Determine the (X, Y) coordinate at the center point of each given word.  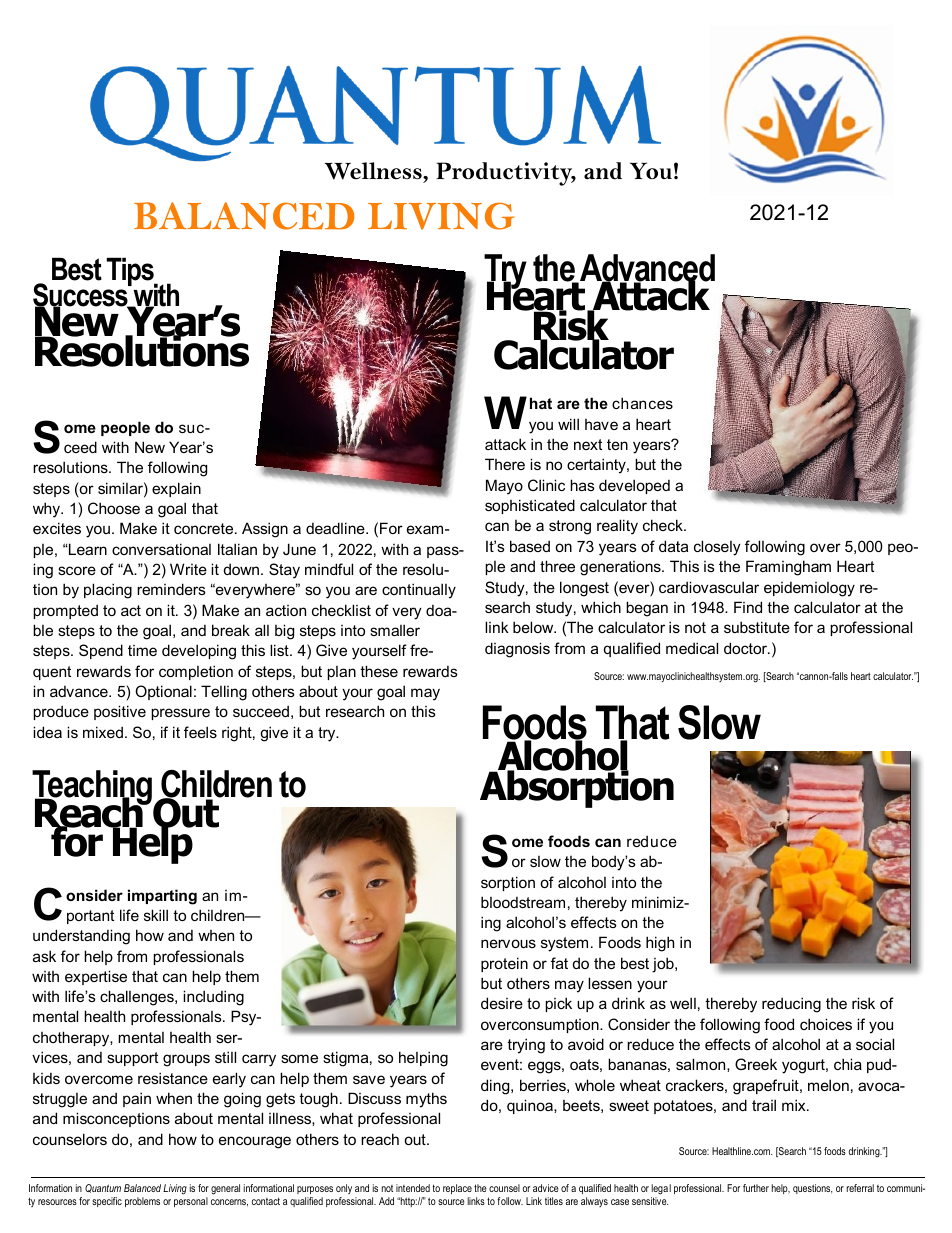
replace (457, 1191)
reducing (791, 1005)
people (125, 428)
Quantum (103, 1188)
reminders (171, 589)
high (660, 944)
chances (642, 403)
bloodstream (523, 902)
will (568, 424)
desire (502, 1003)
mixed (103, 732)
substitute (757, 627)
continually (419, 591)
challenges (138, 998)
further (756, 1188)
